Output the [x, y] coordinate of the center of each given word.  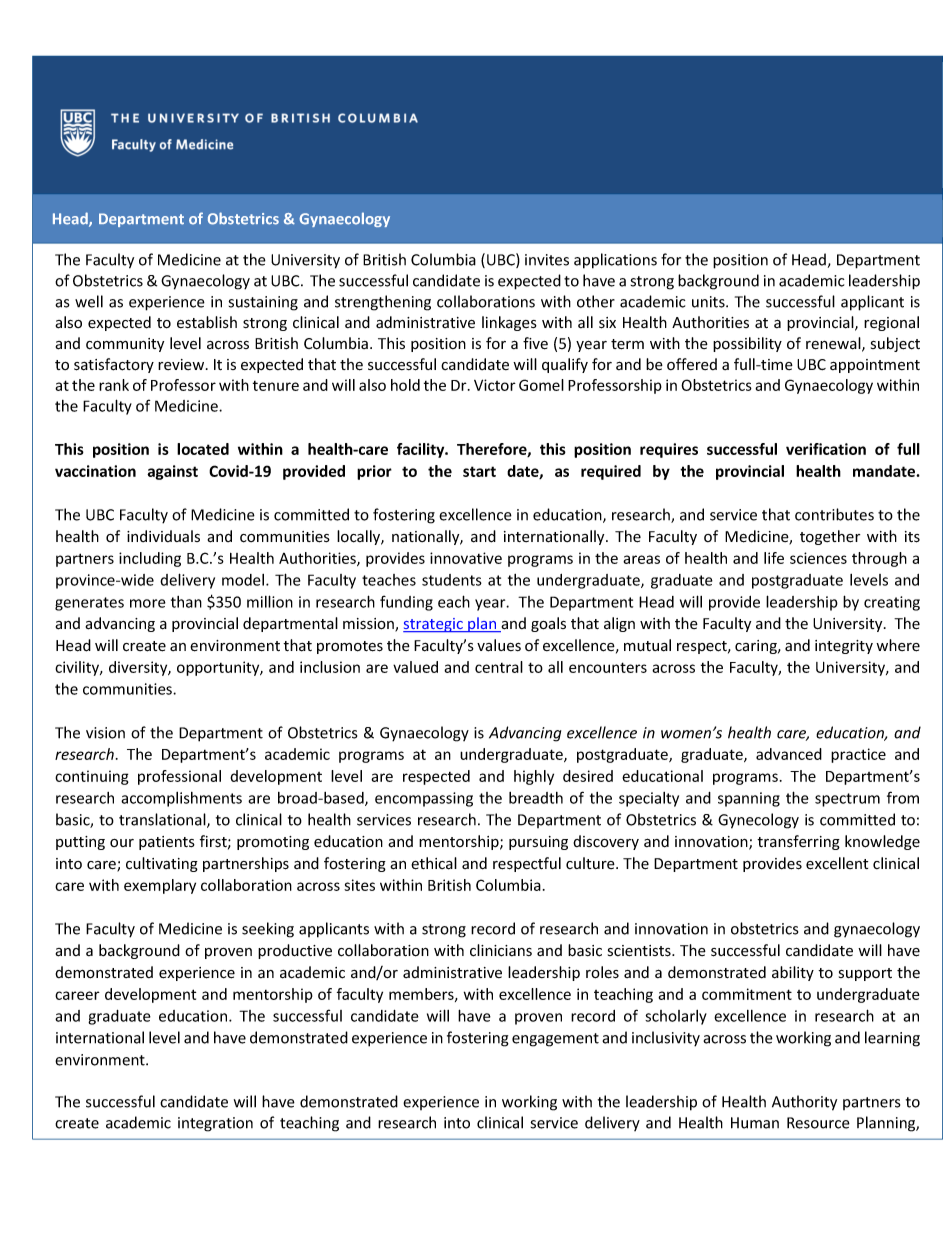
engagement [555, 1040]
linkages [509, 323]
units [709, 302]
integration [215, 1124]
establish [207, 322]
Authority [804, 1103]
